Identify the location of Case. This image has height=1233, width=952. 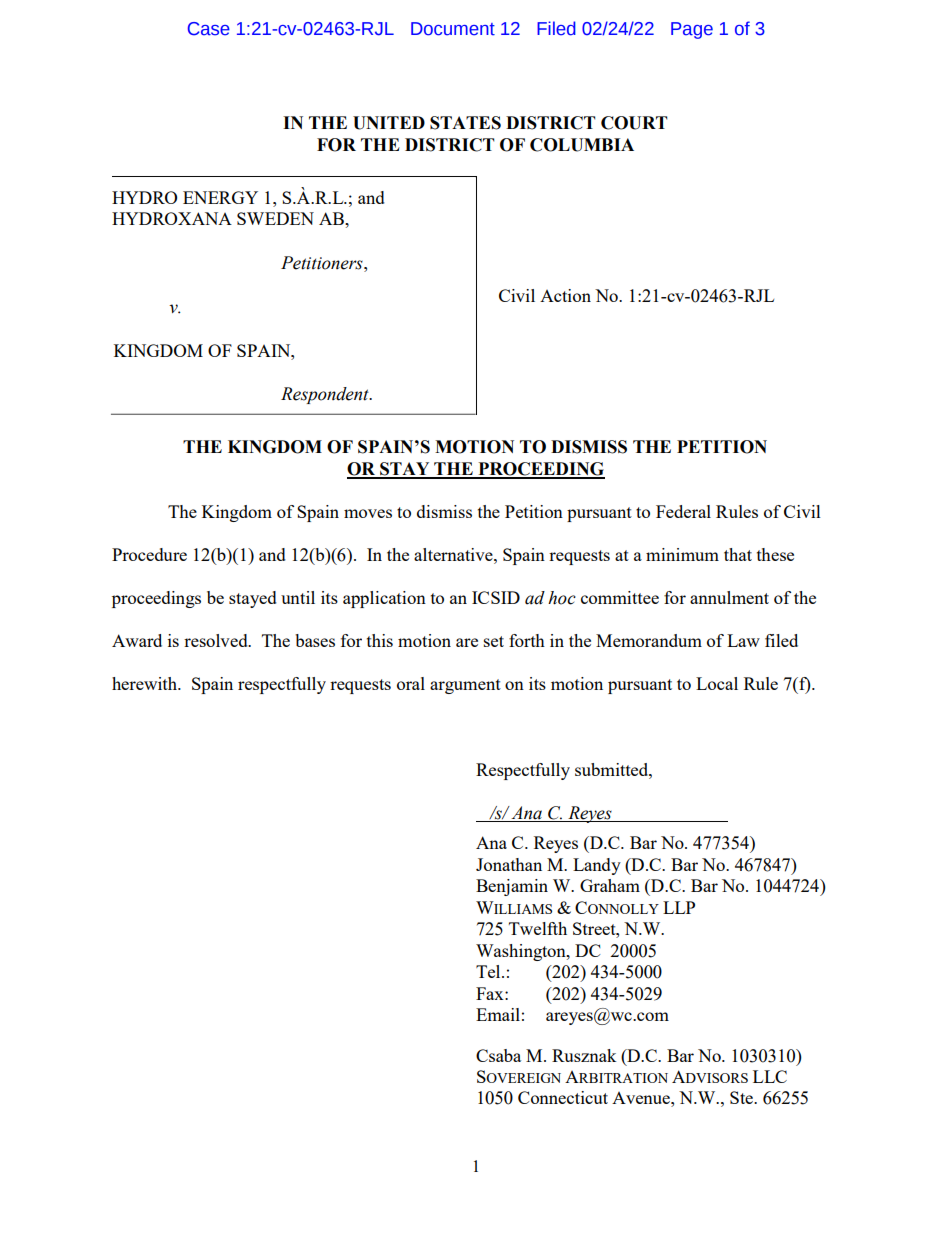
(209, 29).
